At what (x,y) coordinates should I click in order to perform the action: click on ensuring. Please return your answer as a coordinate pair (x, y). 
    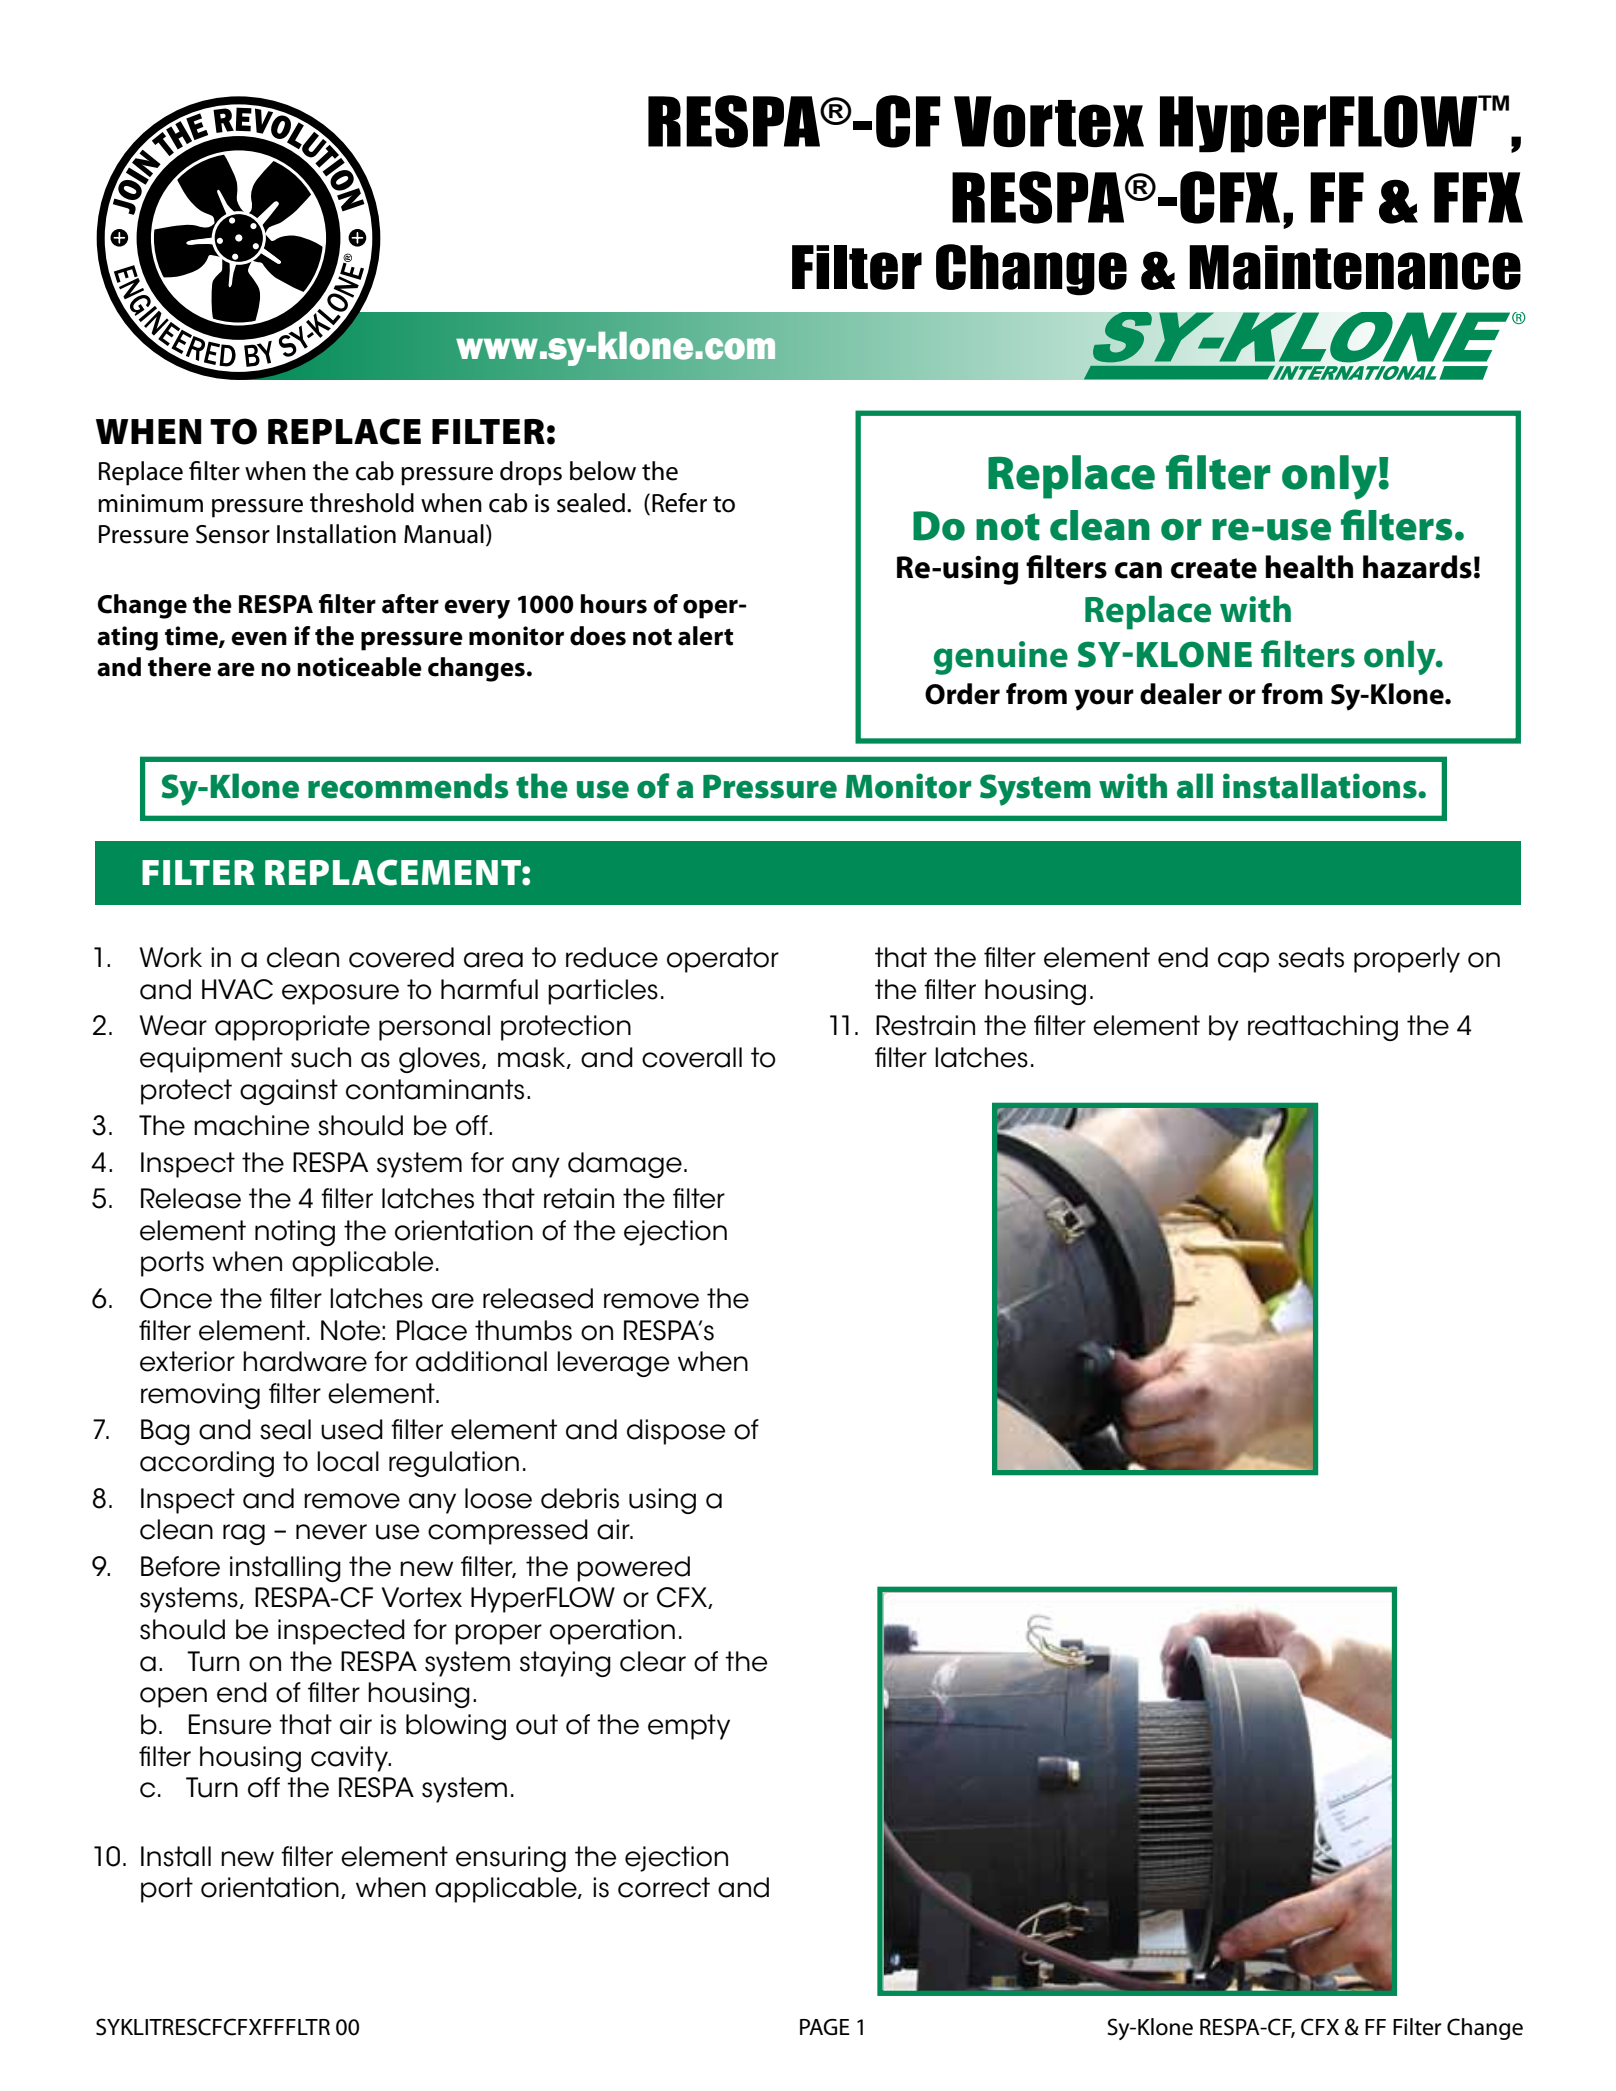
    Looking at the image, I should click on (511, 1859).
